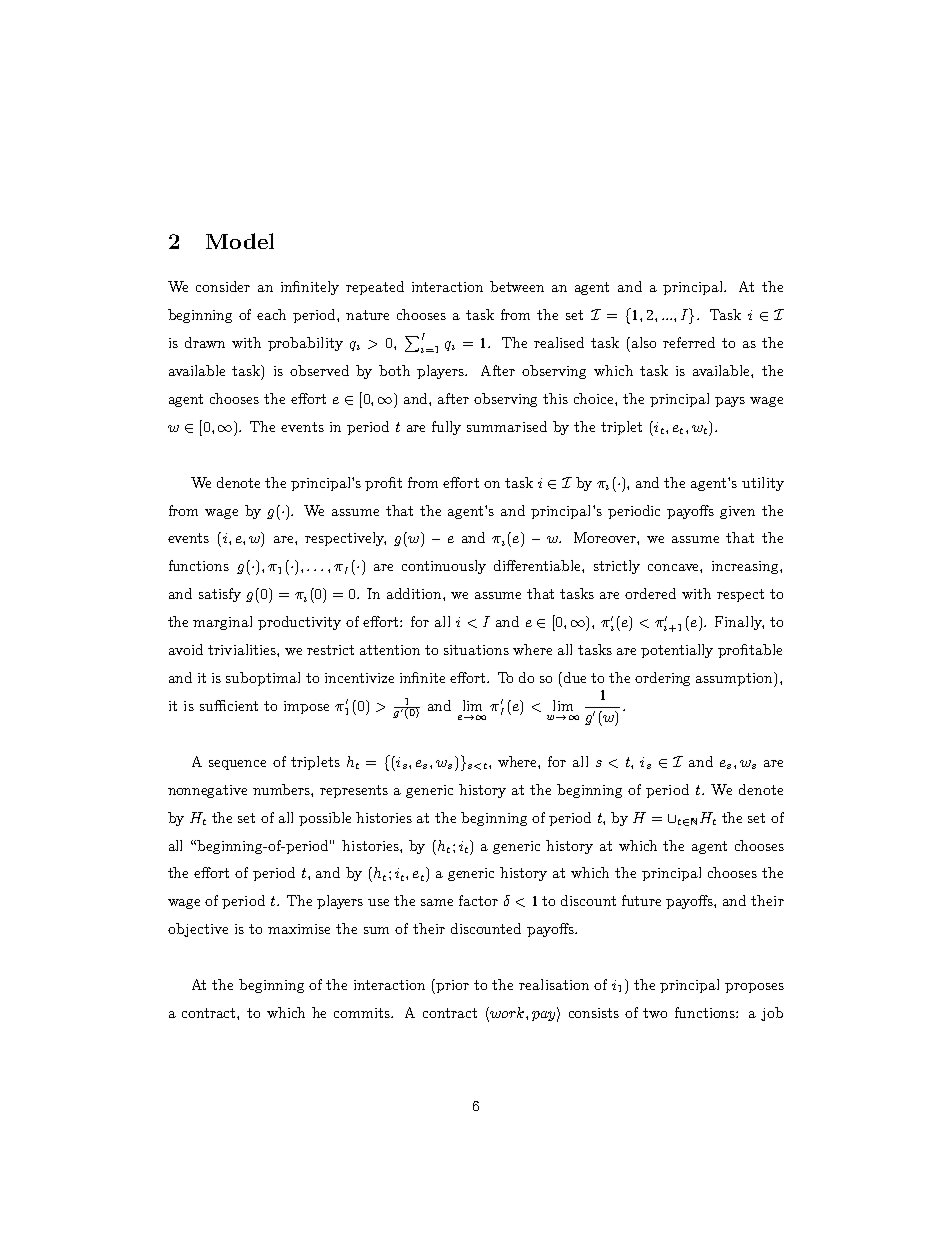 This document has height=1233, width=952. Describe the element at coordinates (237, 765) in the document. I see `sequence` at that location.
